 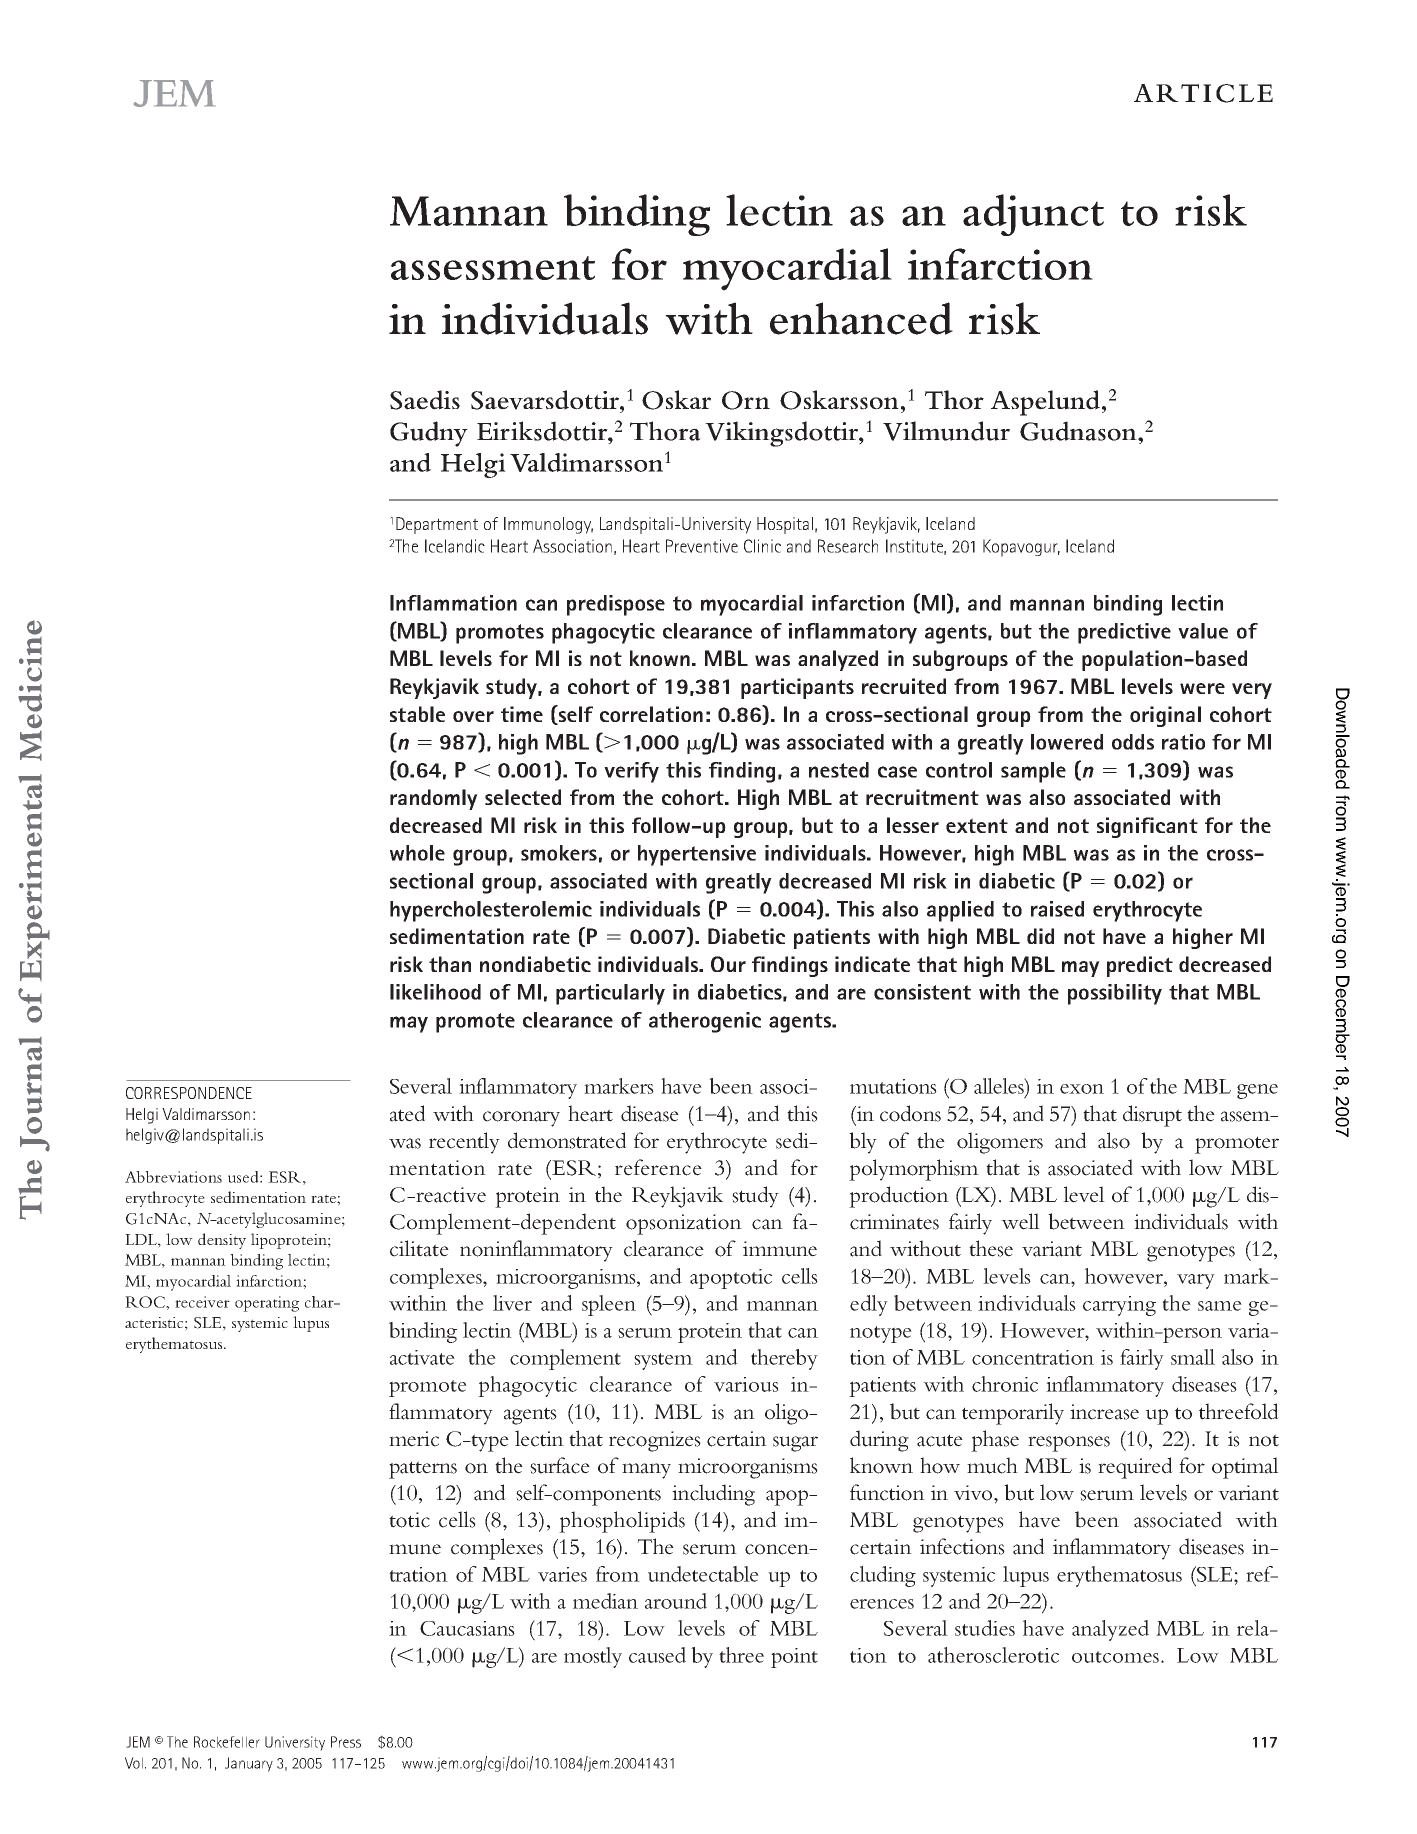 I want to click on assessment, so click(x=493, y=268).
